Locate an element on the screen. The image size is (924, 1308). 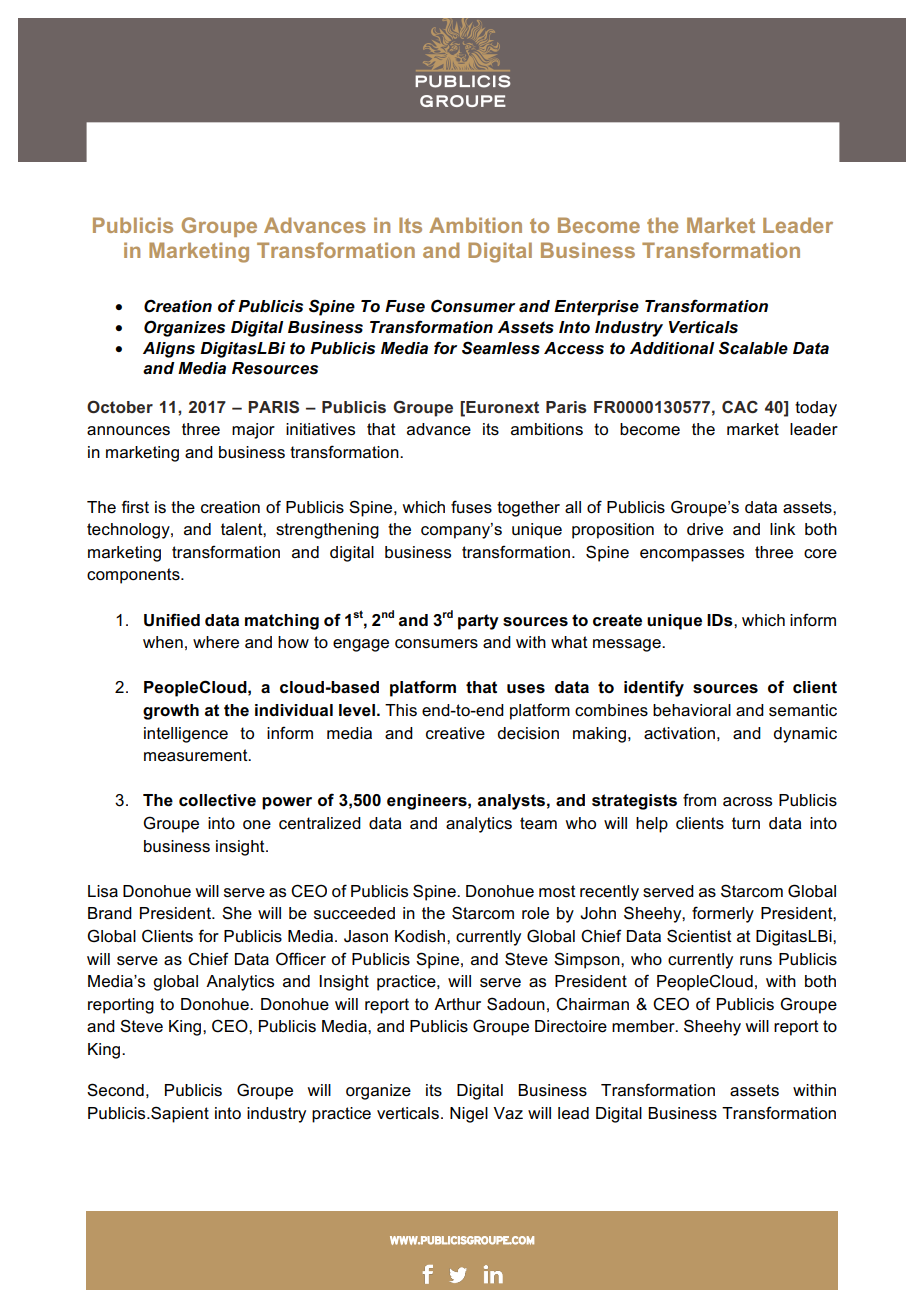
Seamless is located at coordinates (501, 348).
